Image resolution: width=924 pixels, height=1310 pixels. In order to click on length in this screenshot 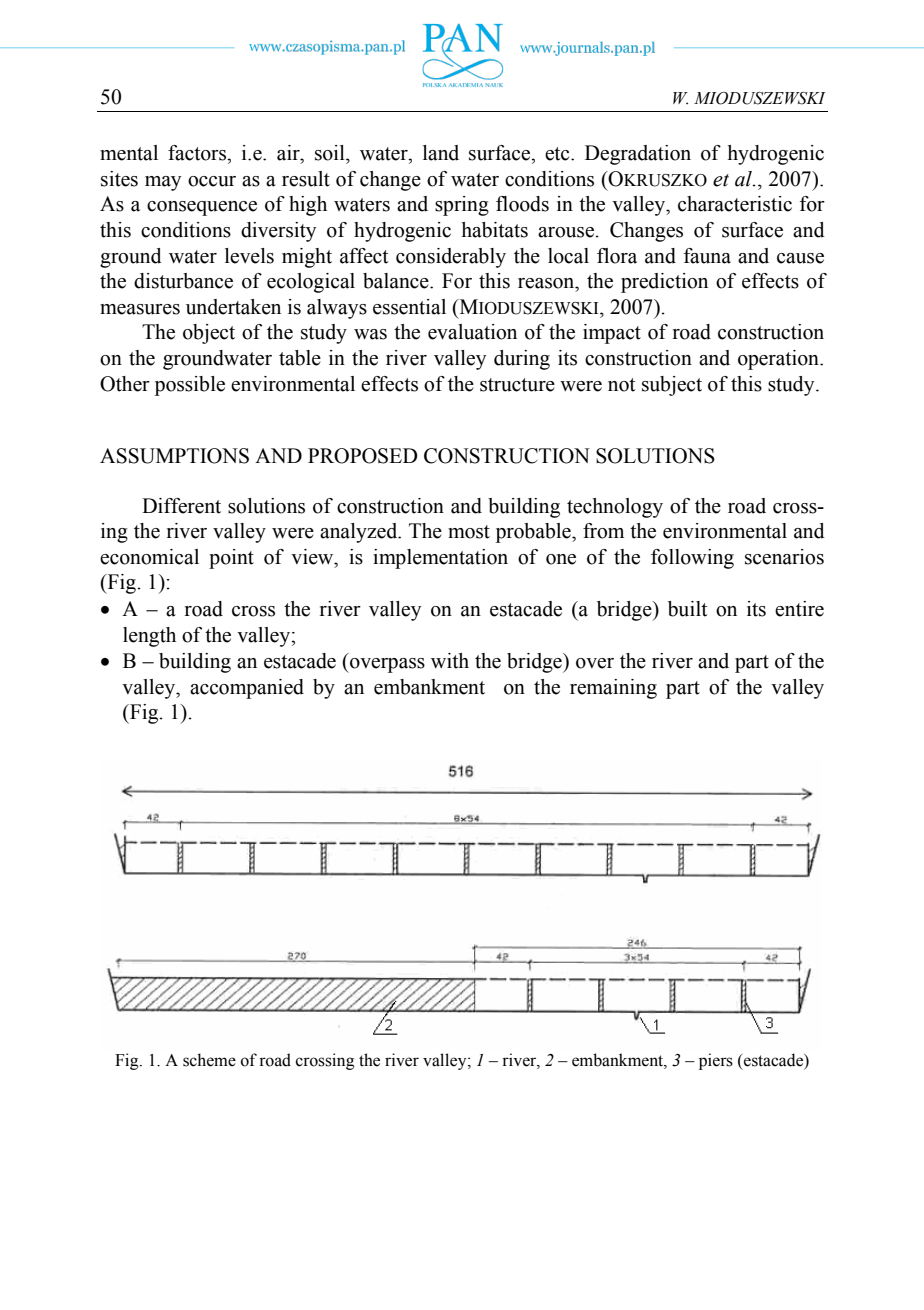, I will do `click(149, 637)`.
